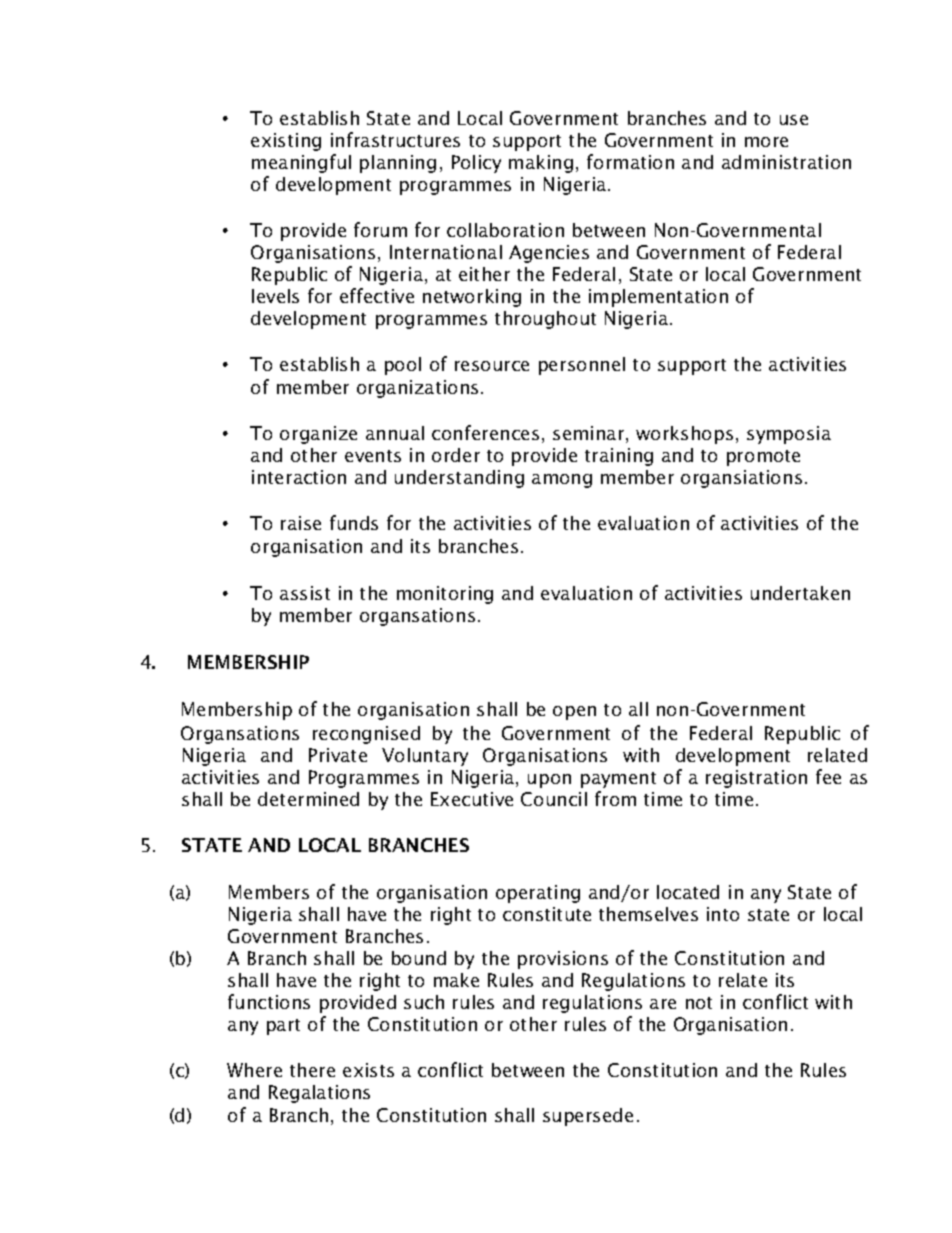 The image size is (952, 1233). Describe the element at coordinates (588, 1117) in the screenshot. I see `supersede` at that location.
